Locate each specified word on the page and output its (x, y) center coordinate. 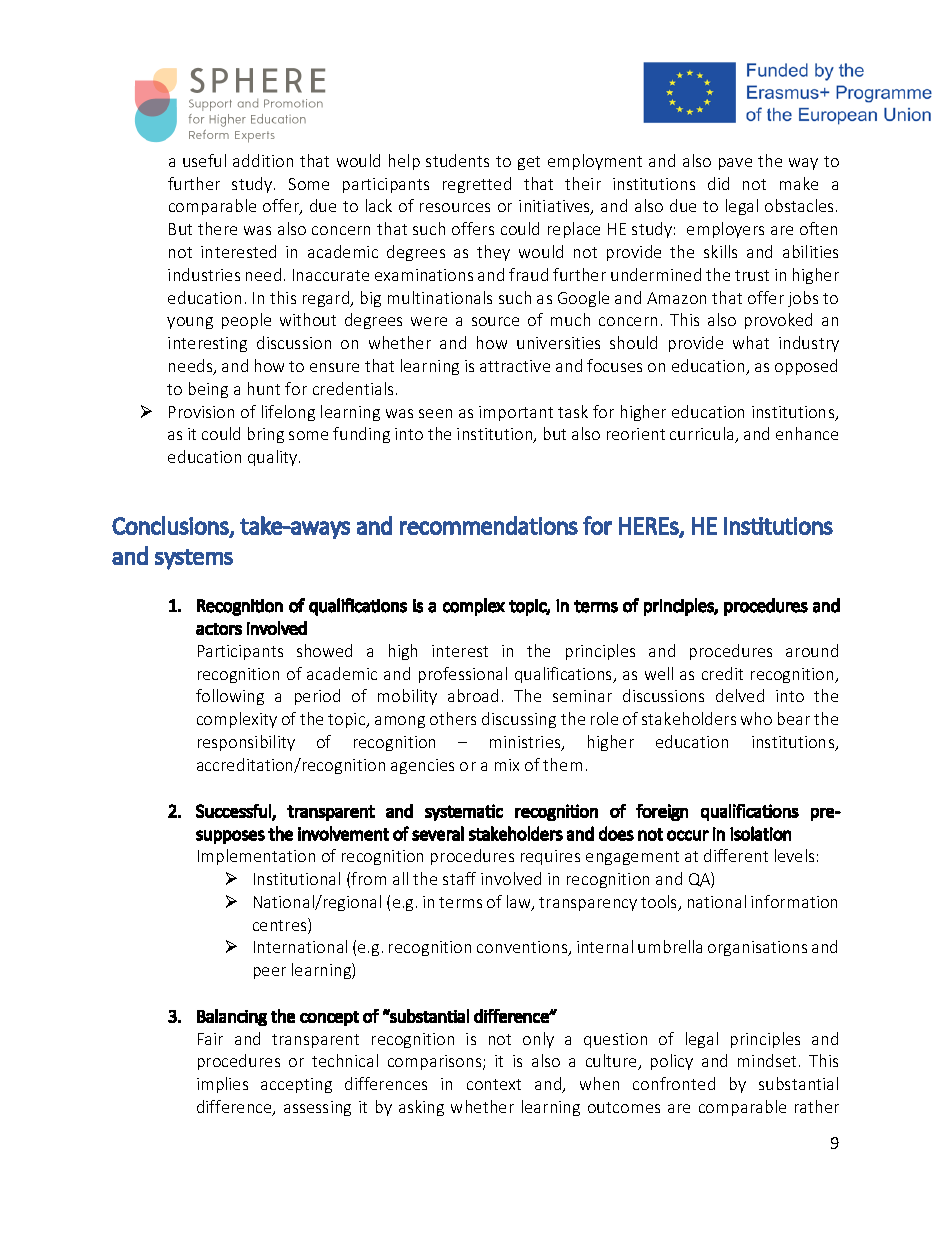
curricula (703, 435)
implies (222, 1085)
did (718, 183)
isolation (760, 833)
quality (274, 458)
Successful (234, 812)
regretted (477, 185)
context (494, 1084)
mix (507, 765)
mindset (769, 1060)
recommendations (489, 525)
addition (263, 160)
